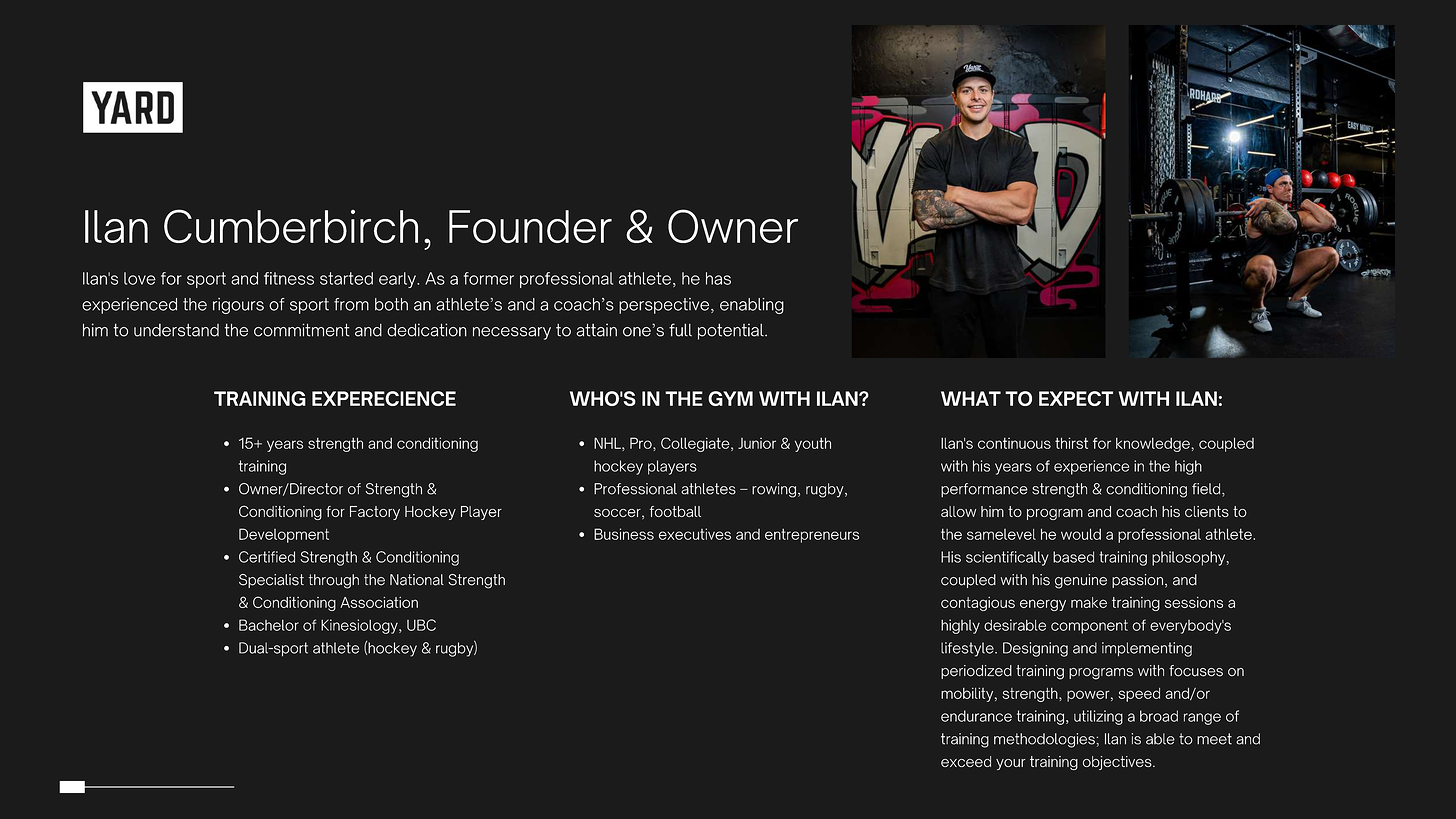  Describe the element at coordinates (730, 398) in the screenshot. I see `GYM` at that location.
